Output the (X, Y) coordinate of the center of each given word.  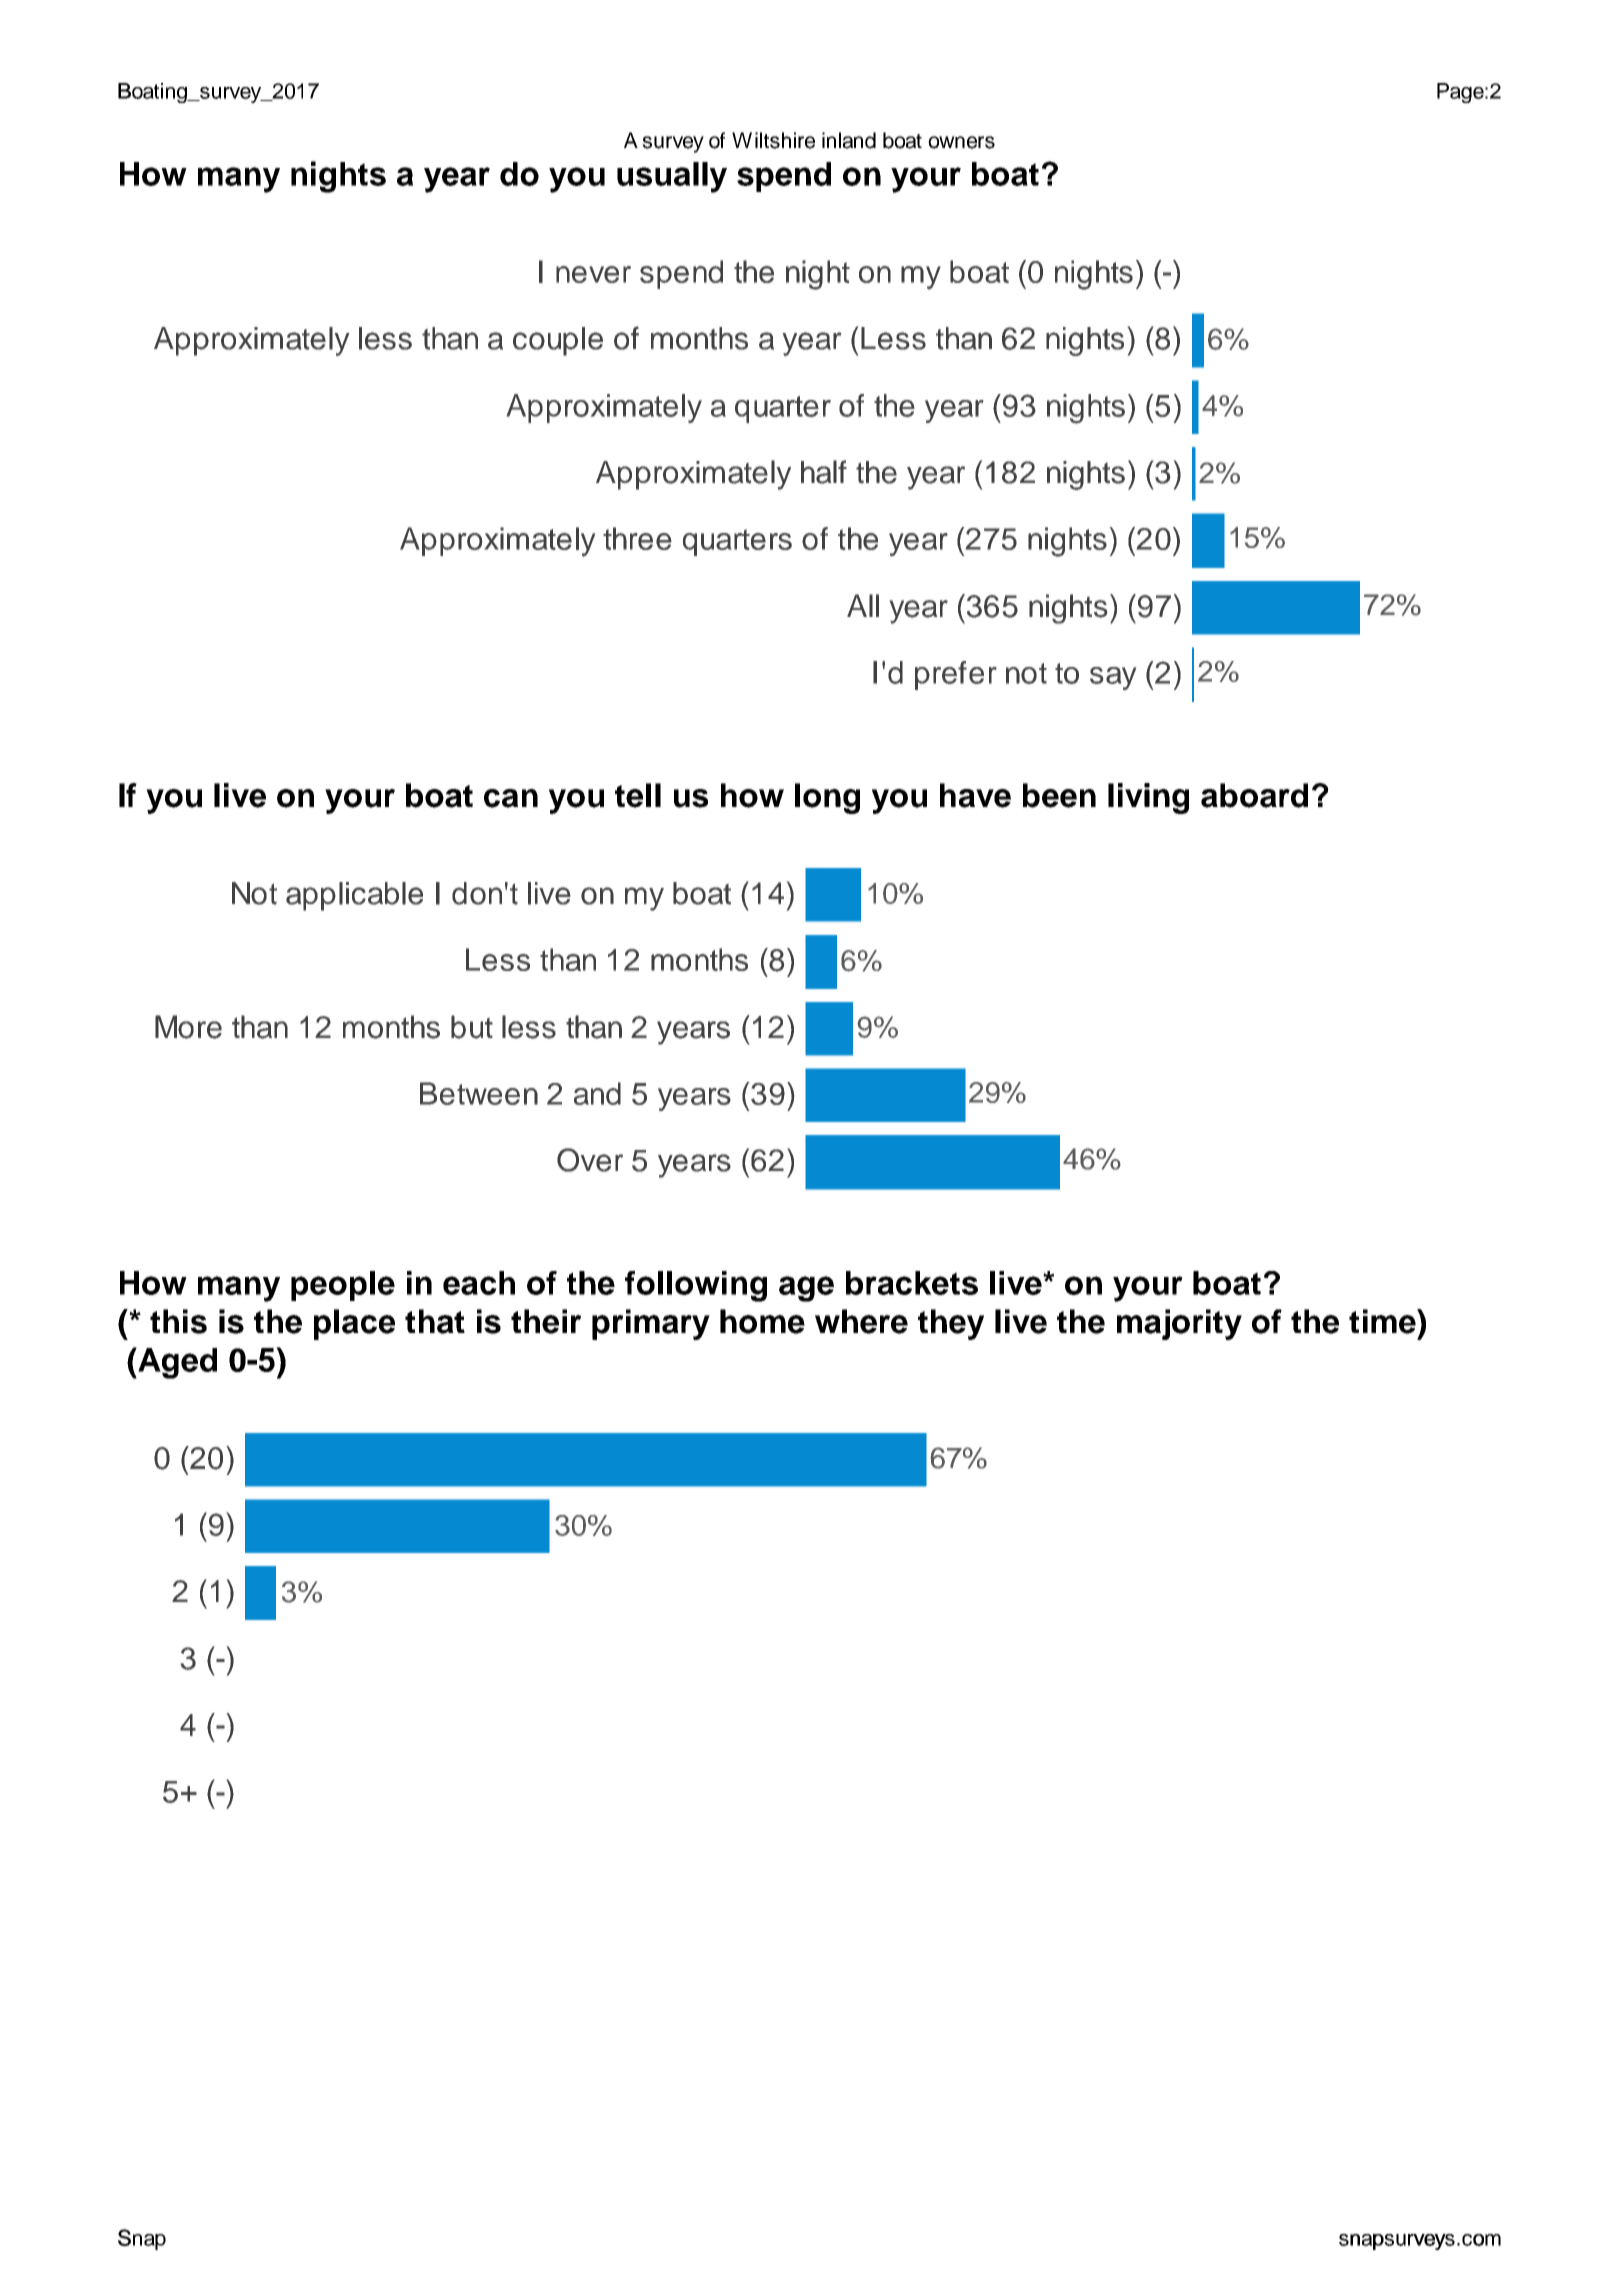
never (593, 274)
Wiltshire (773, 140)
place (354, 1324)
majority (1179, 1324)
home (762, 1321)
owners (961, 142)
